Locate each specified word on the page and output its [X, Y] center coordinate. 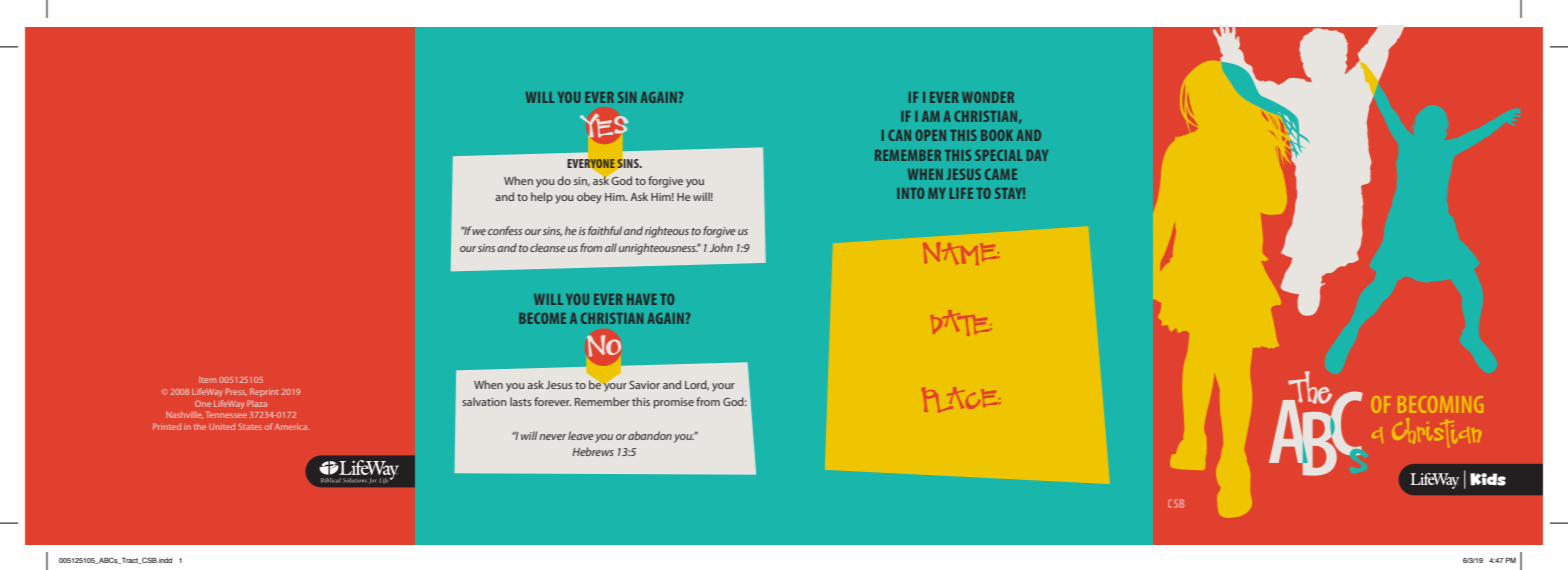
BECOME [542, 318]
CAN [899, 135]
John [721, 247]
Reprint [264, 392]
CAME [1001, 174]
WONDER [988, 97]
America [292, 427]
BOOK [997, 135]
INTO [910, 193]
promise [674, 403]
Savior [644, 385]
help [542, 198]
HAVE [642, 299]
